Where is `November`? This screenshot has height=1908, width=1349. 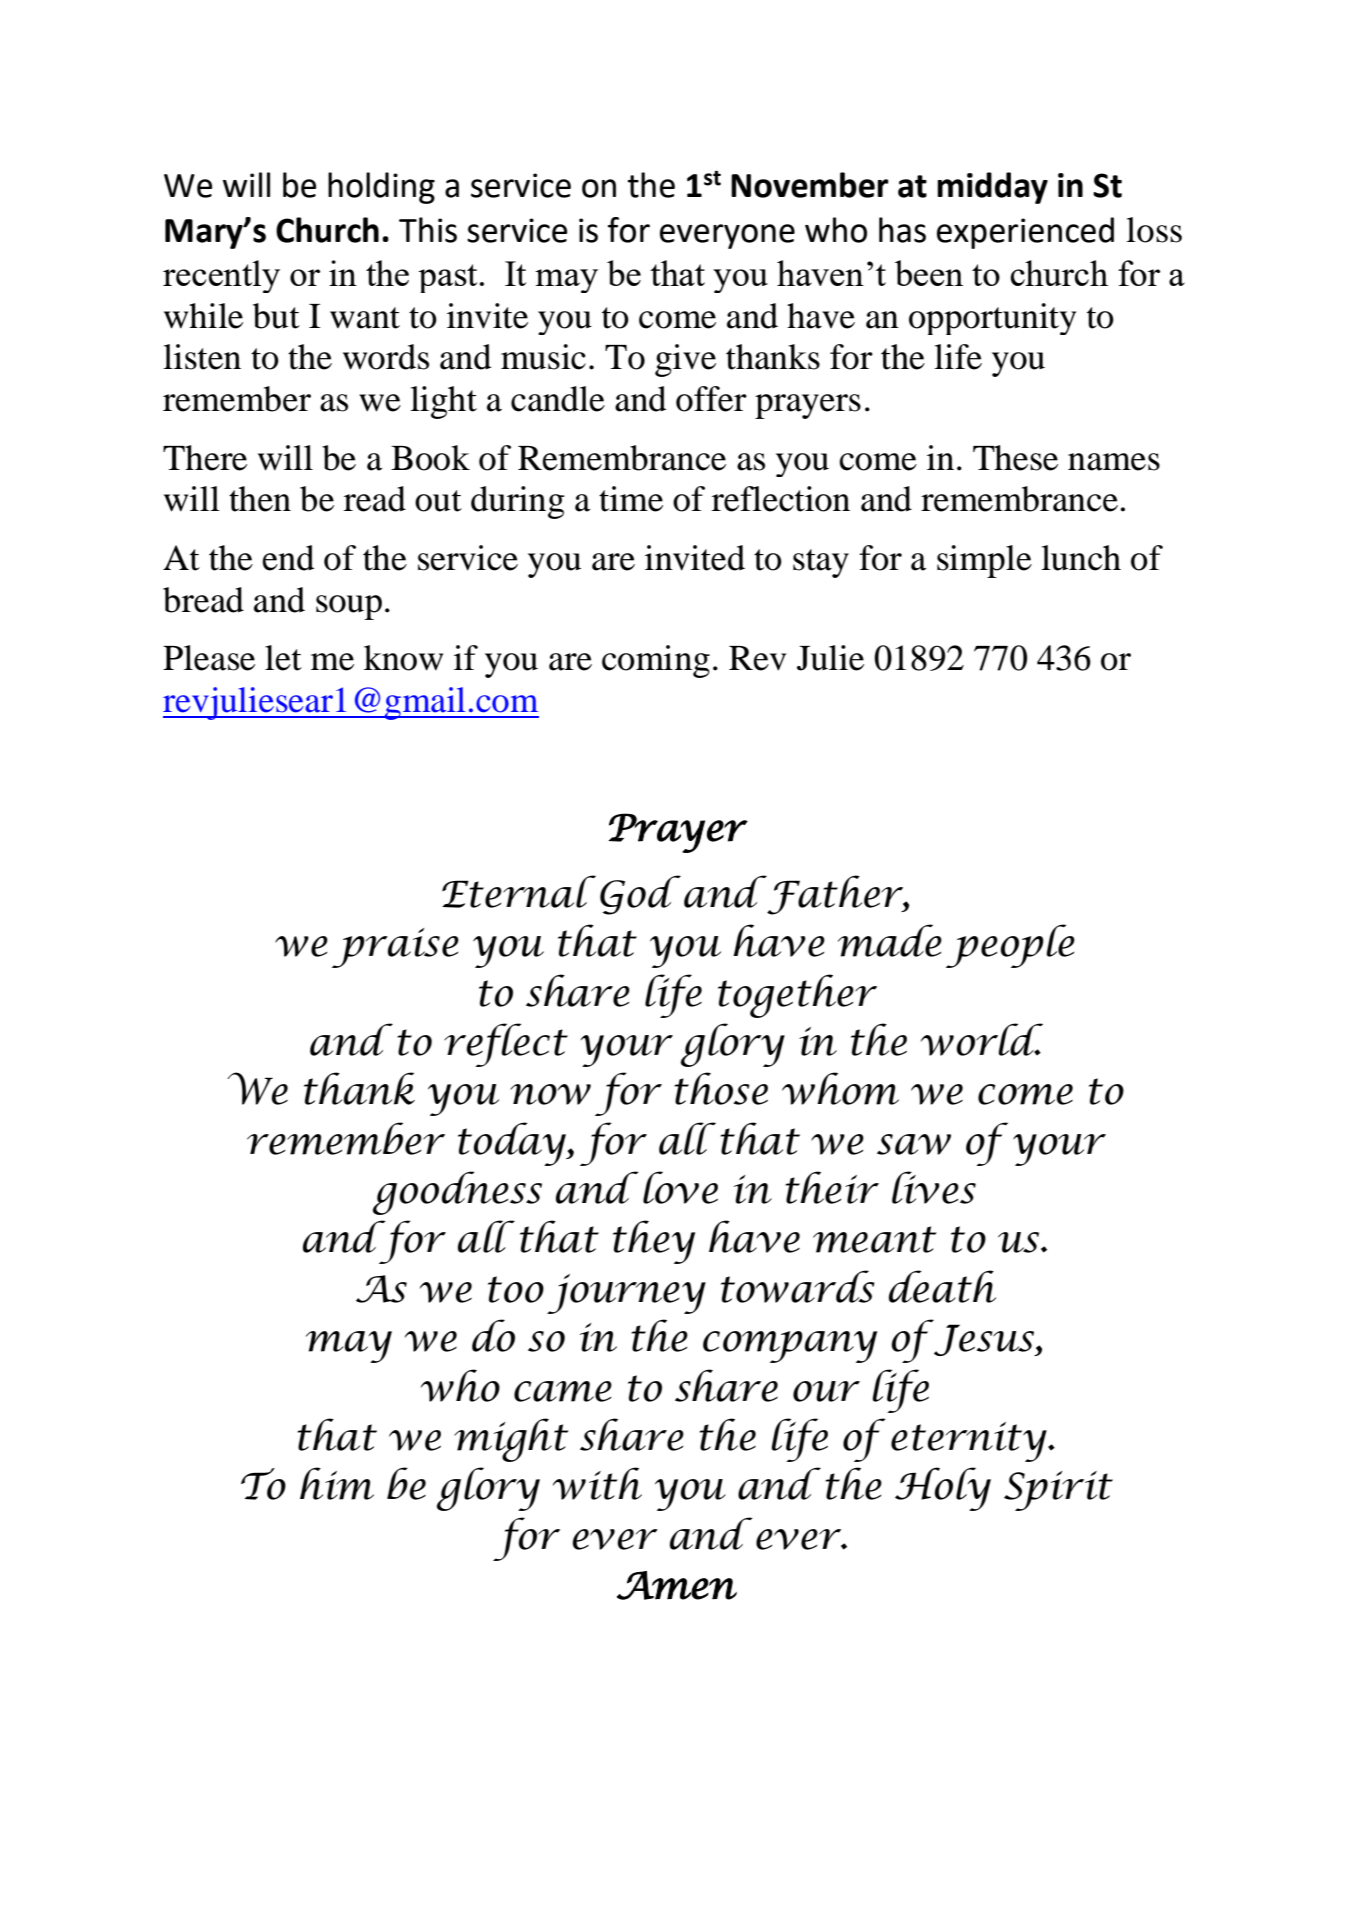
November is located at coordinates (810, 185).
